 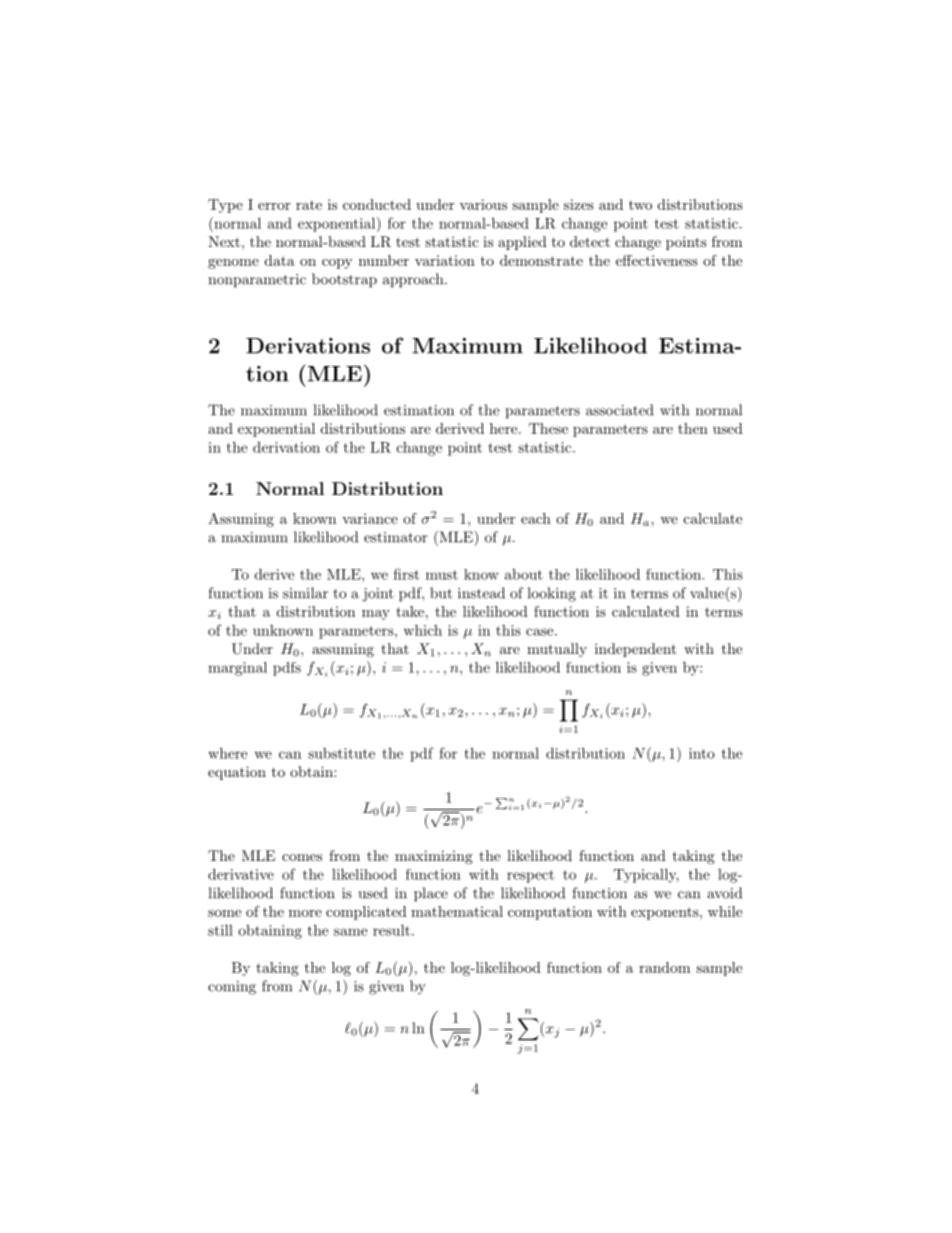 I want to click on instead, so click(x=481, y=593).
